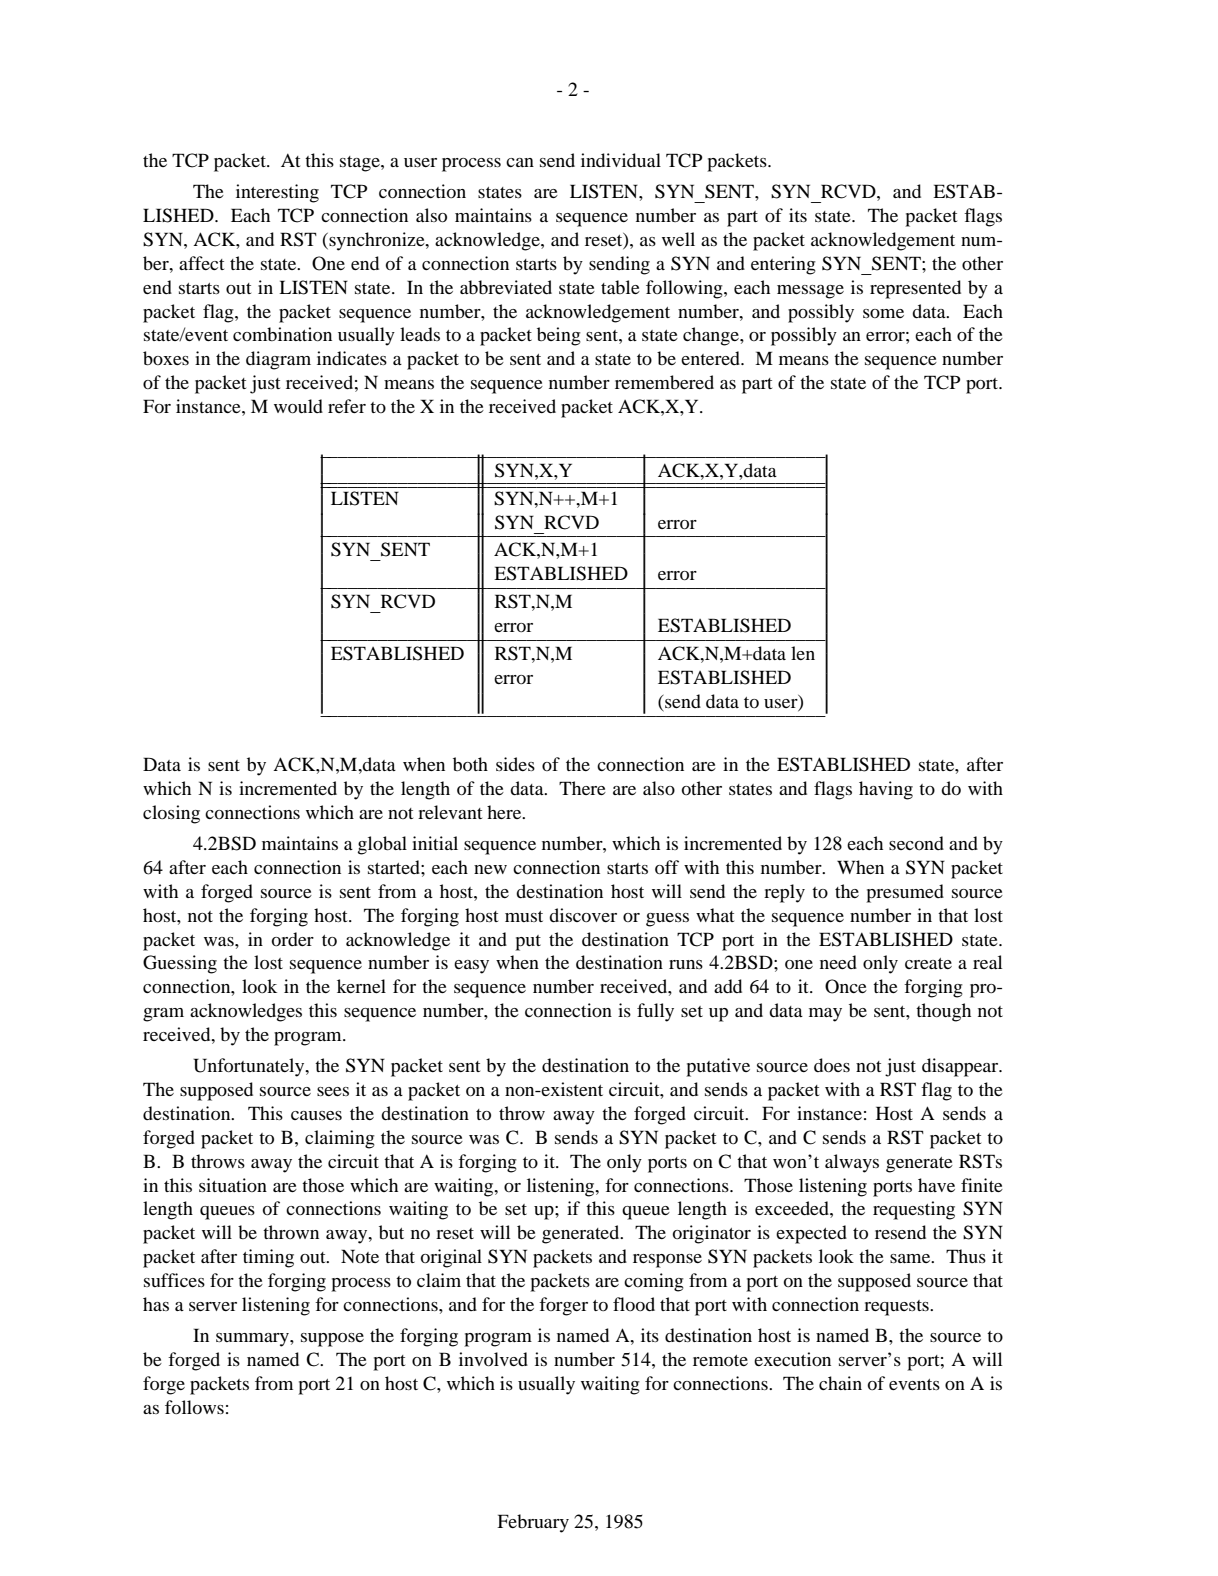  Describe the element at coordinates (783, 265) in the screenshot. I see `entering` at that location.
